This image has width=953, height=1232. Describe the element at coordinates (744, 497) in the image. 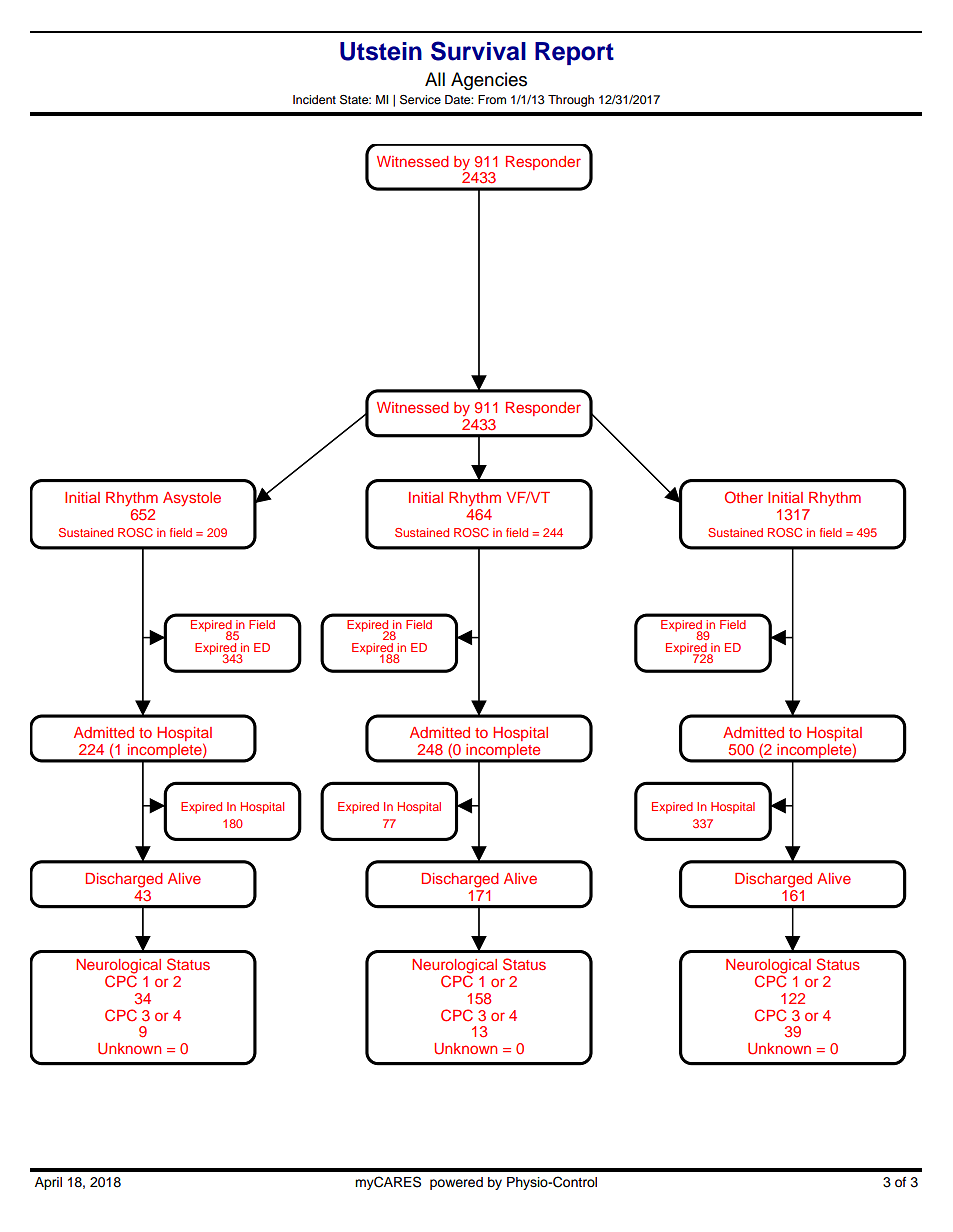

I see `Other` at that location.
